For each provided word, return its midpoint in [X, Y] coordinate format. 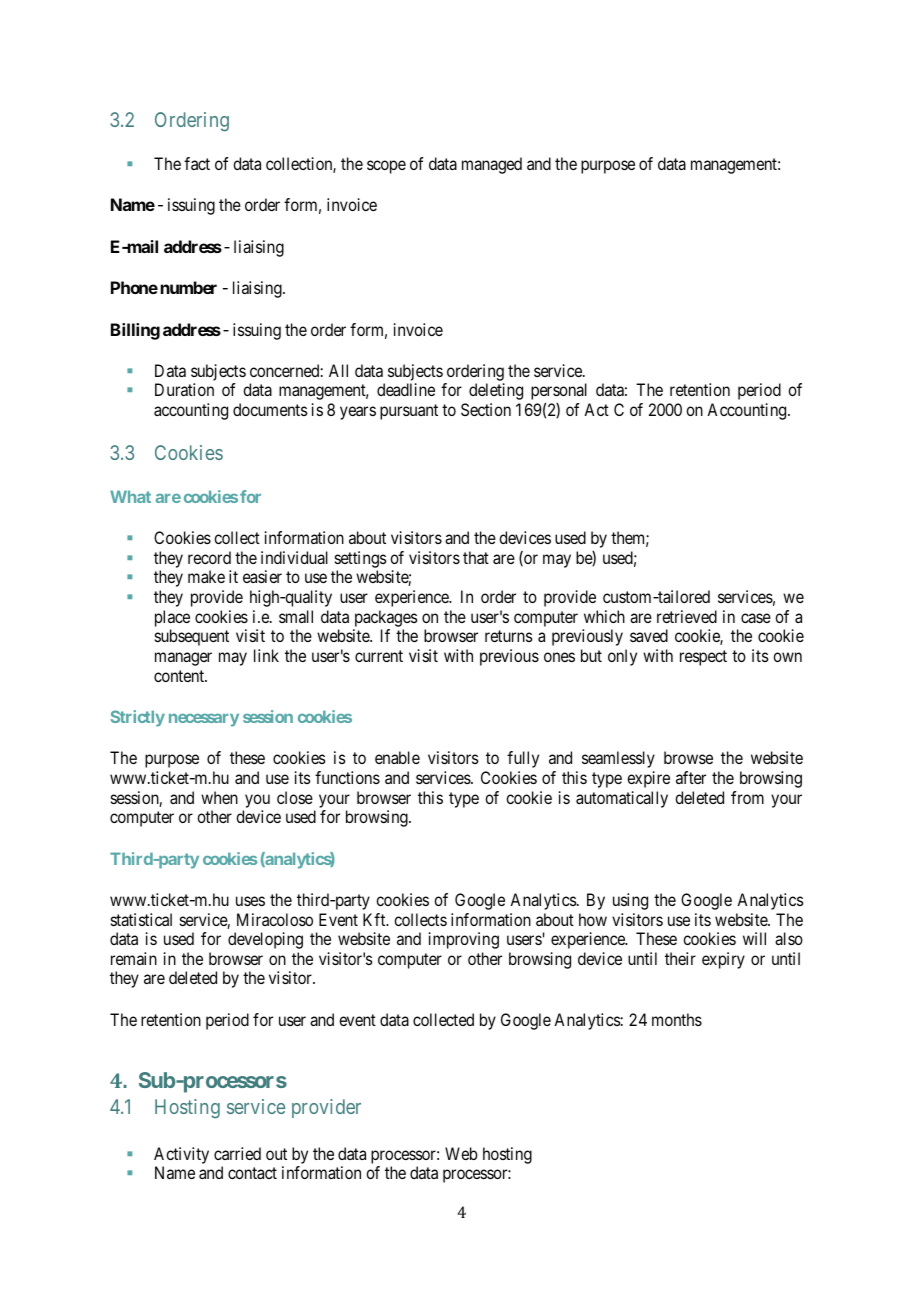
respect [703, 658]
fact [197, 163]
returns [509, 636]
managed [492, 165]
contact [252, 1173]
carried [237, 1153]
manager [183, 659]
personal [559, 391]
